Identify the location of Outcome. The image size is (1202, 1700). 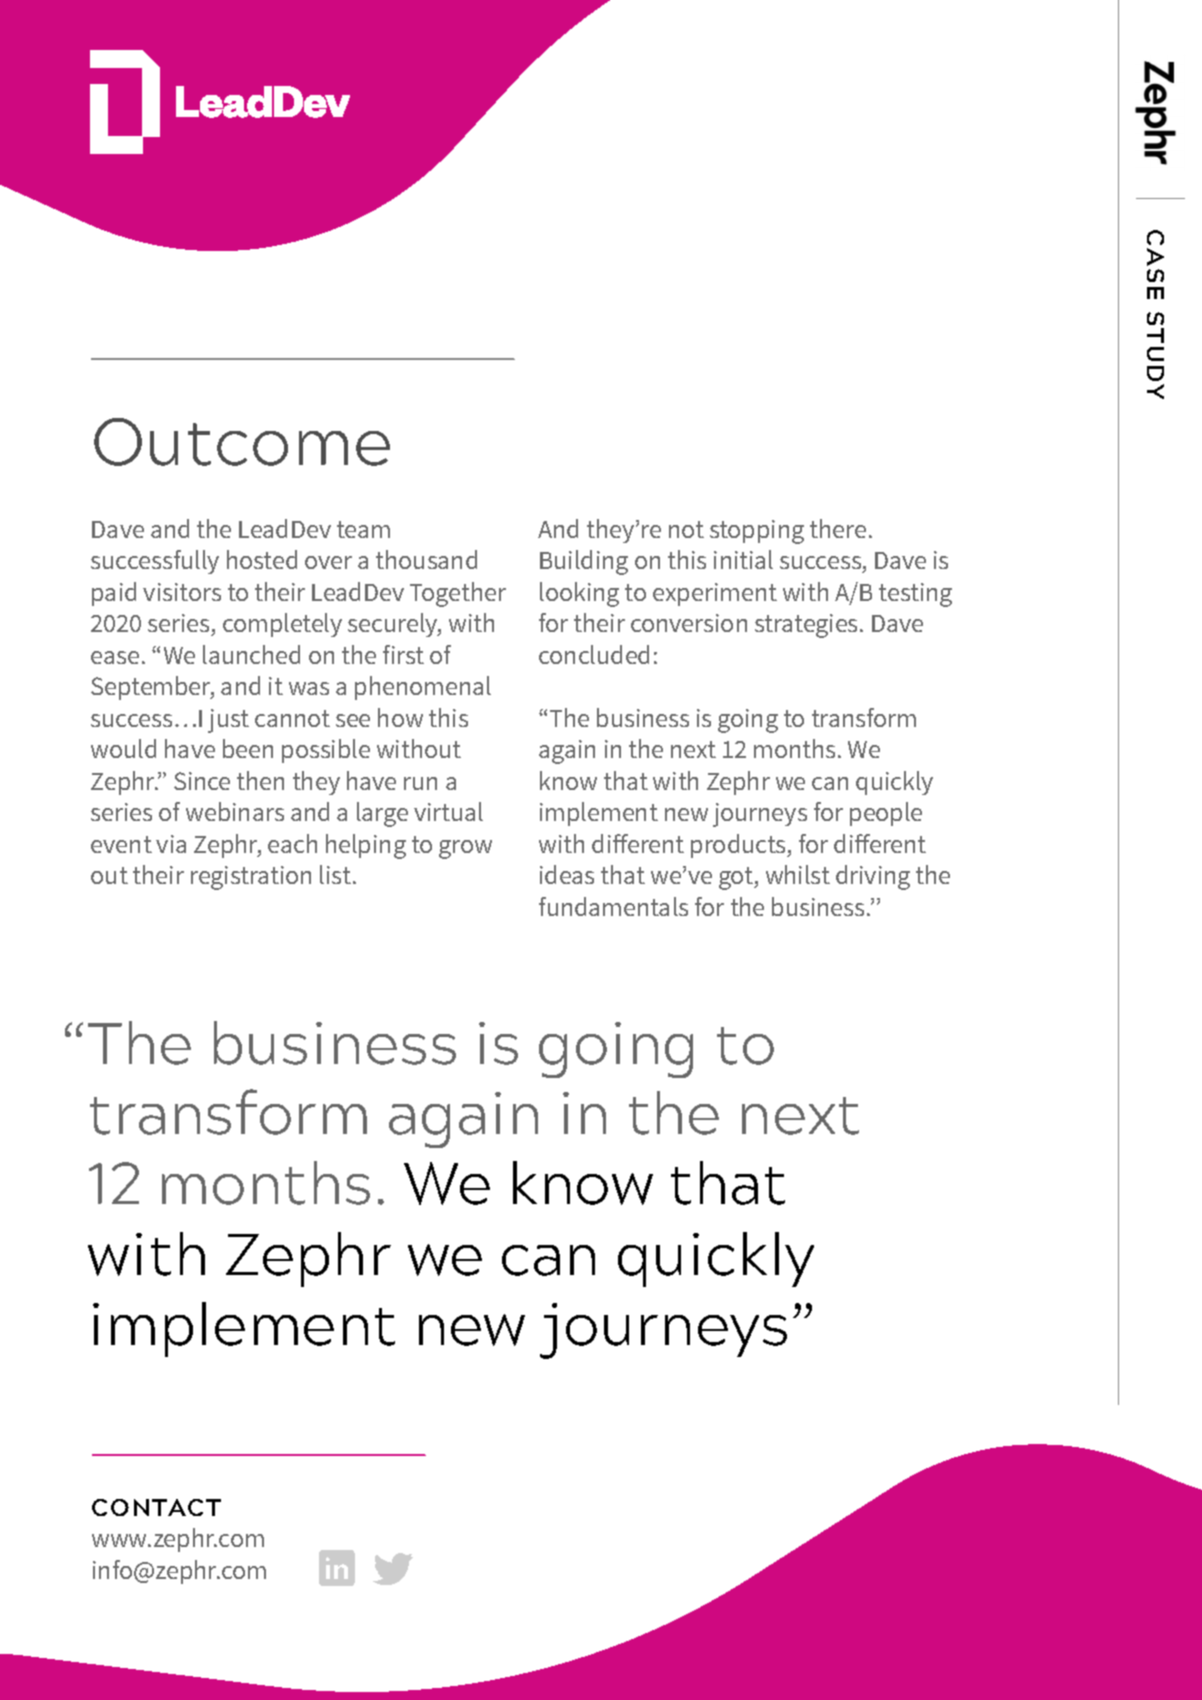
(242, 442).
